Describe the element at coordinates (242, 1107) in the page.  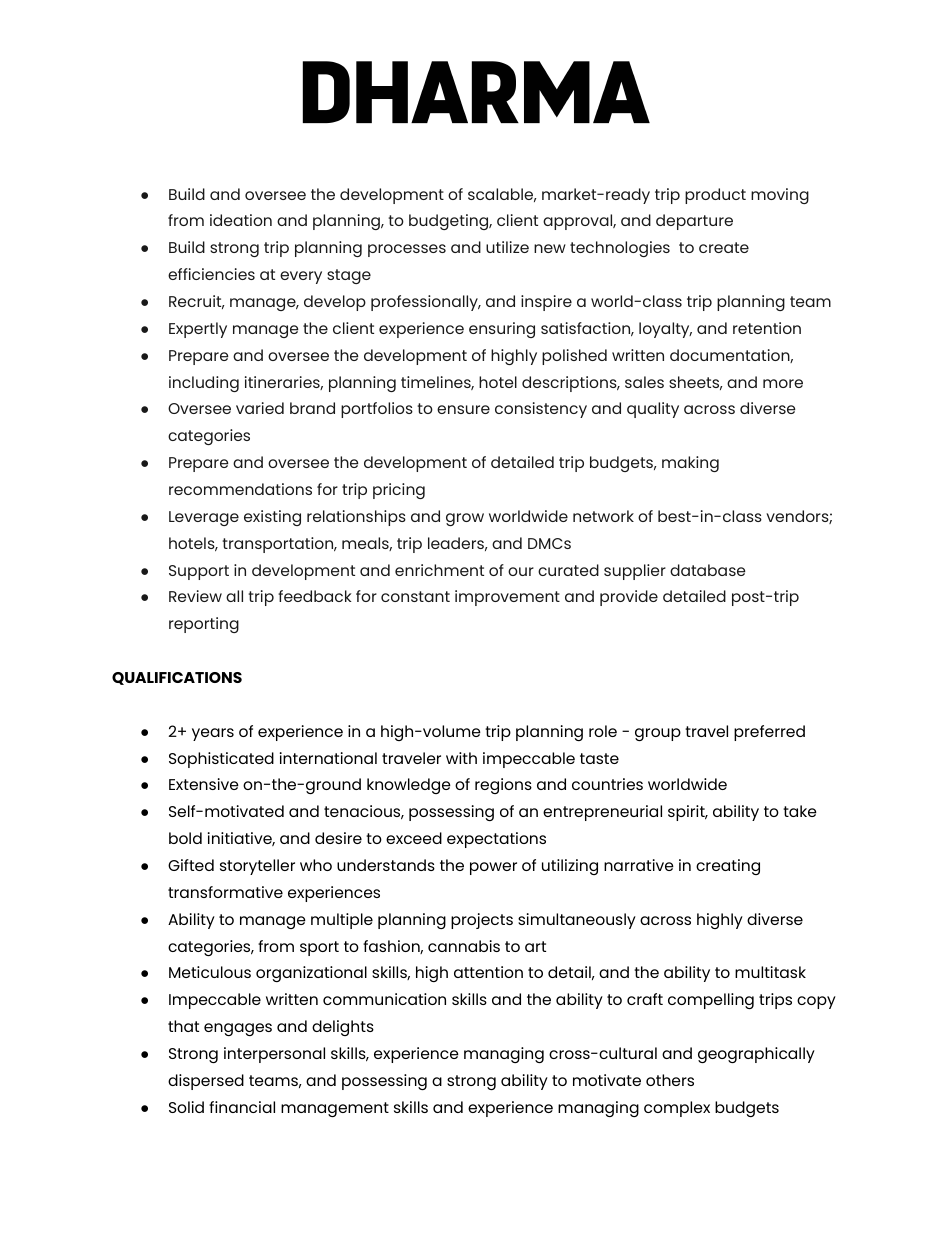
I see `financial` at that location.
